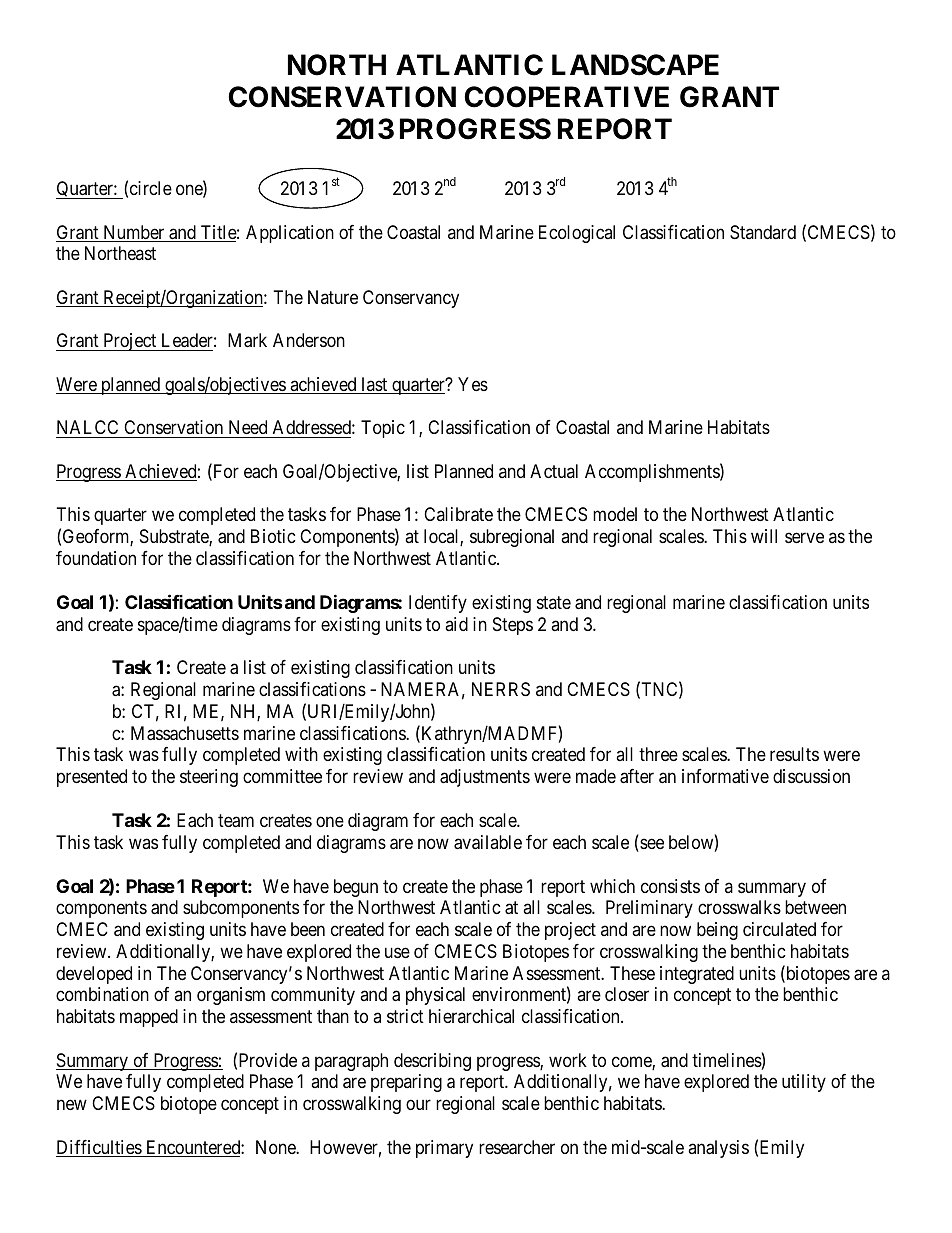 The width and height of the document is (952, 1233). Describe the element at coordinates (418, 1105) in the document. I see `our` at that location.
